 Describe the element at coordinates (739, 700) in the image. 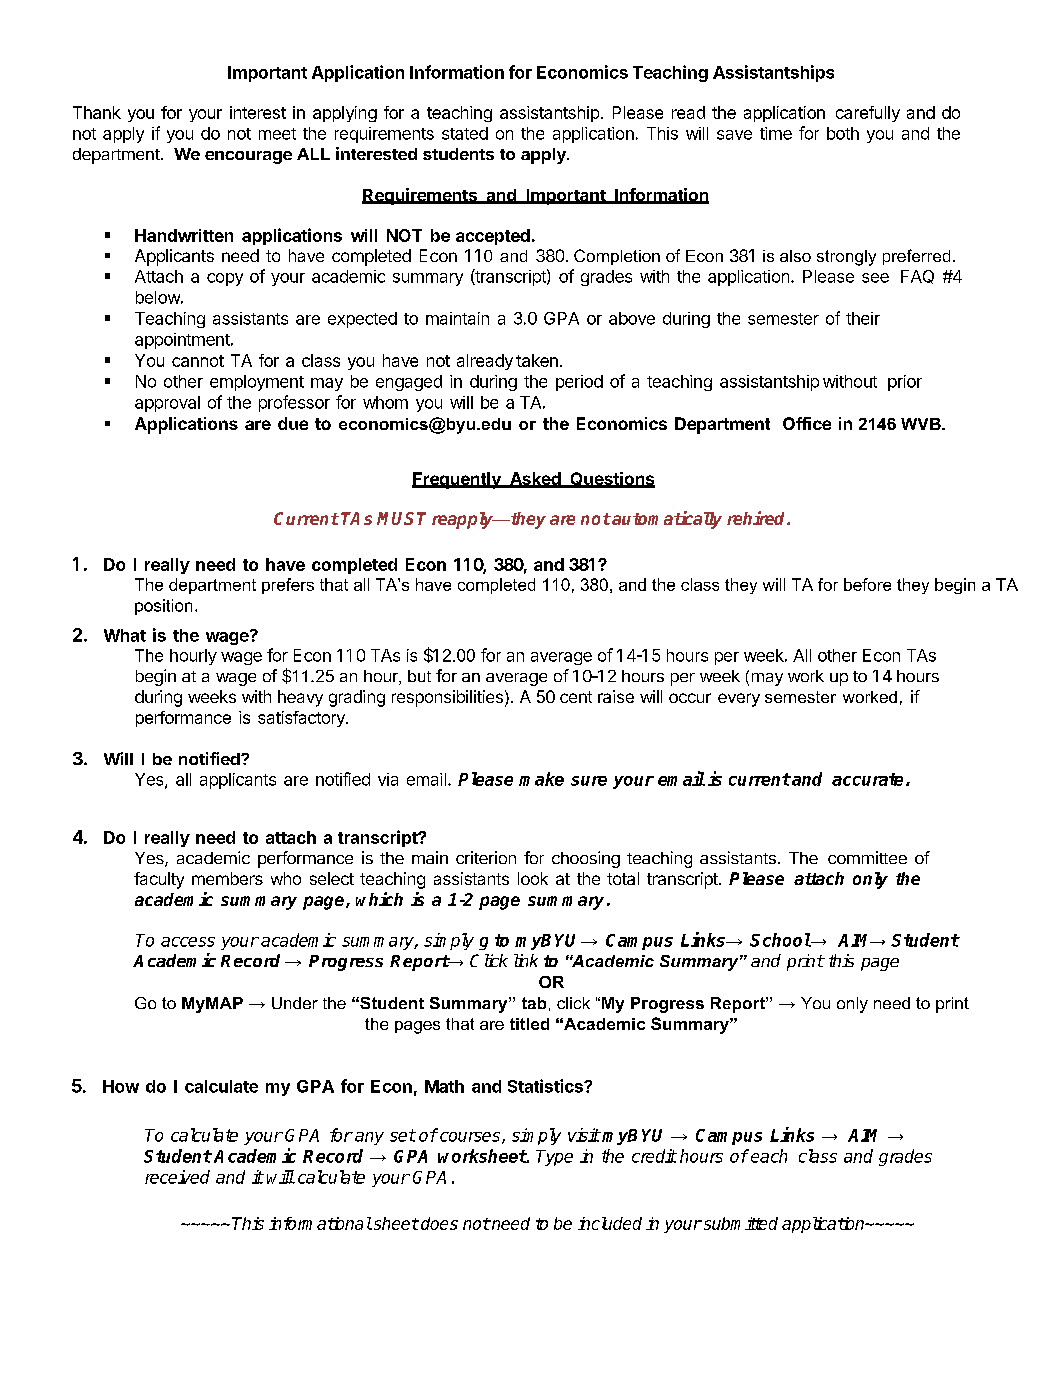

I see `every` at that location.
